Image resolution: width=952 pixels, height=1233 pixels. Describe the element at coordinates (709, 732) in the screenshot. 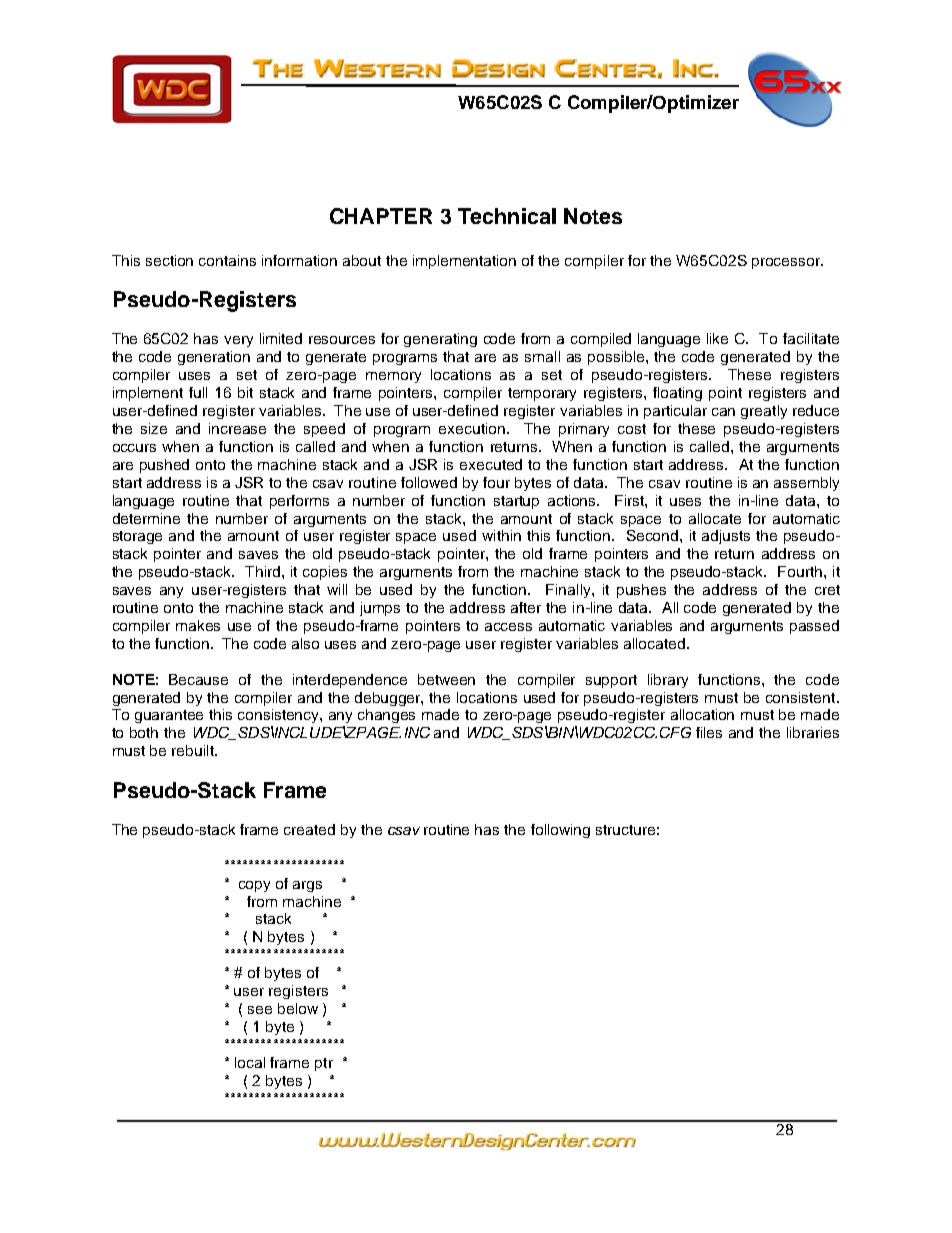

I see `files` at that location.
